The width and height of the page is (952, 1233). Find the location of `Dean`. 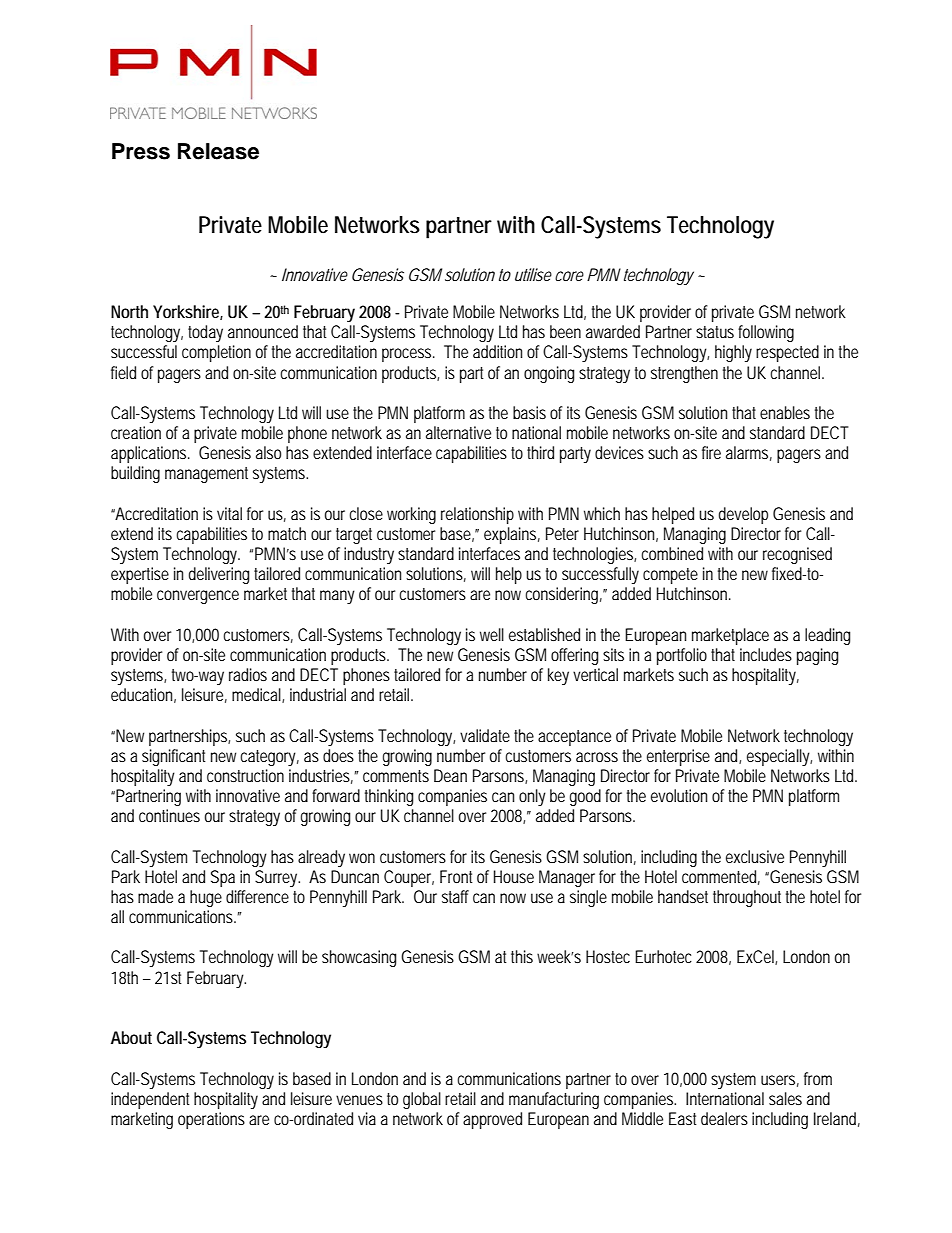

Dean is located at coordinates (450, 775).
